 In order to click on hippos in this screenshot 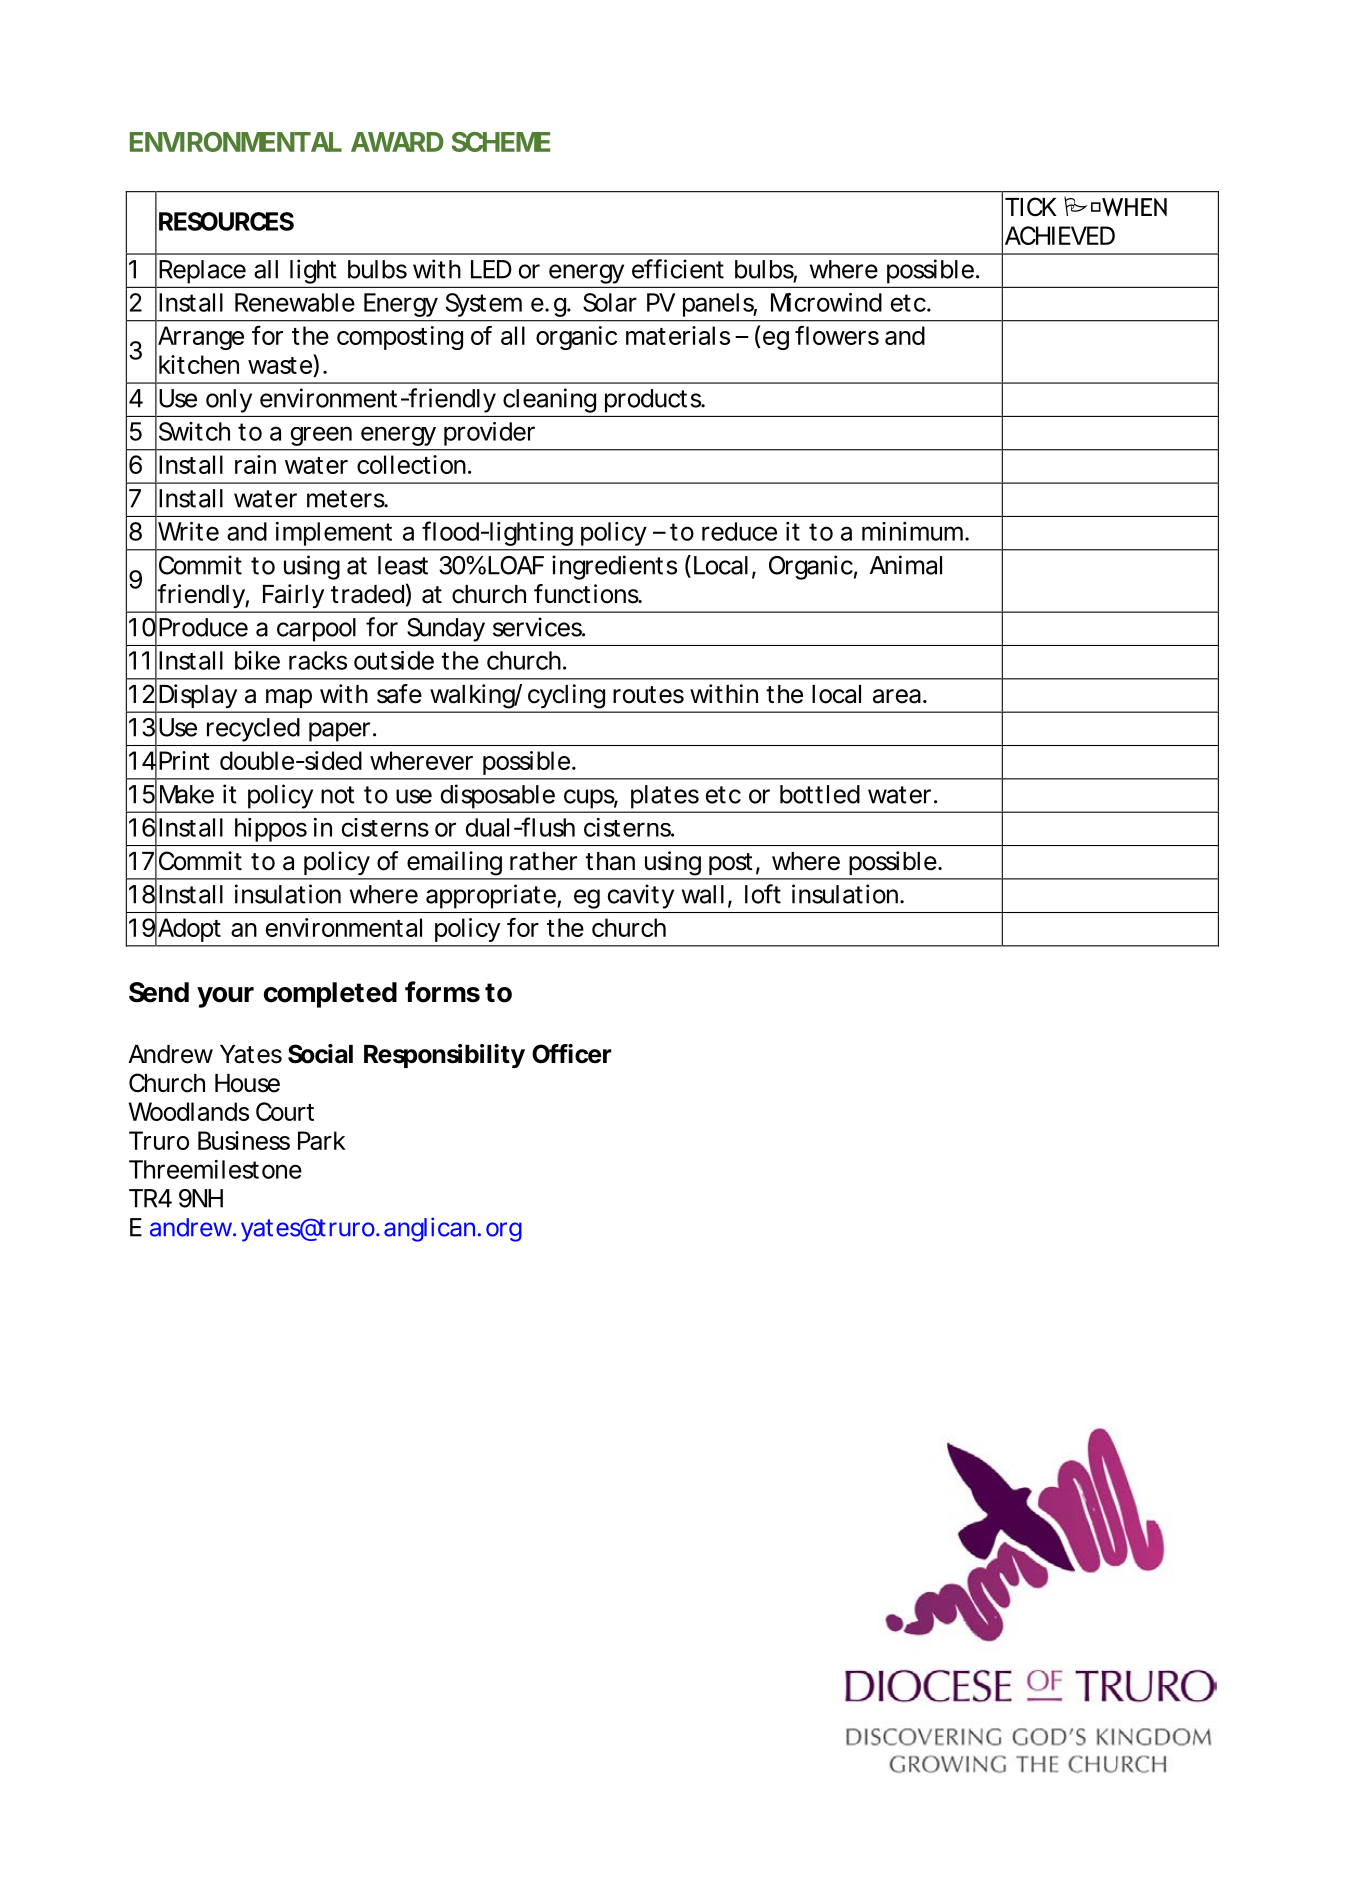, I will do `click(271, 830)`.
